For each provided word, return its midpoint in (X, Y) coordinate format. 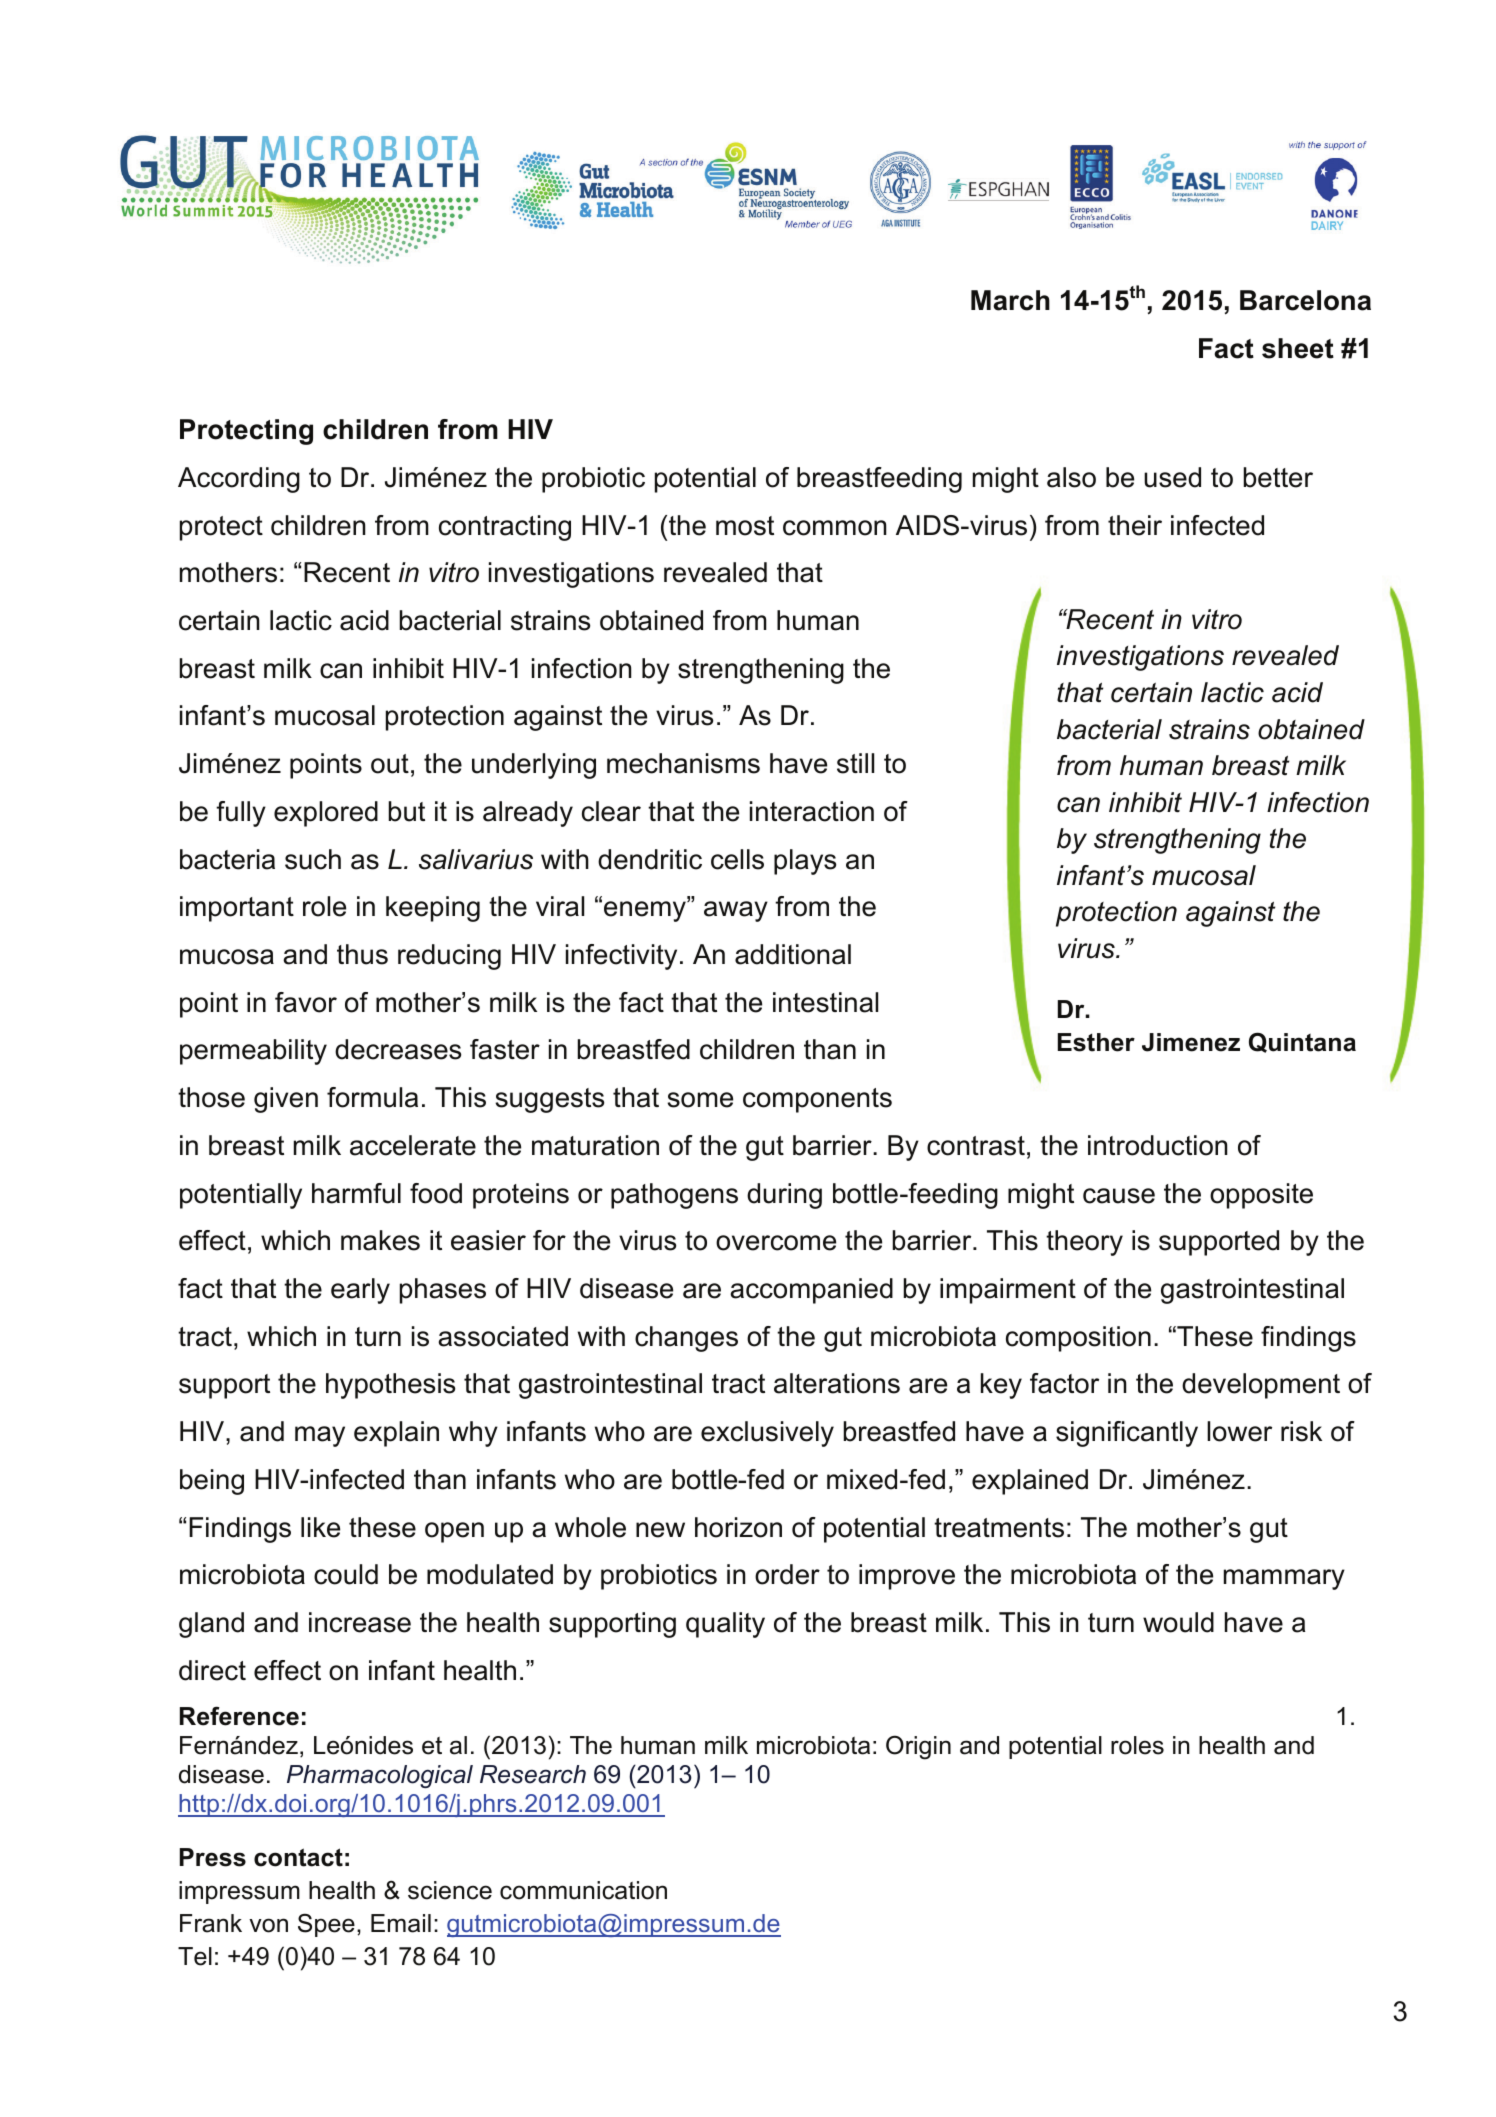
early (360, 1291)
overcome (776, 1243)
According (239, 480)
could (346, 1574)
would (1178, 1622)
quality (725, 1625)
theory (1084, 1243)
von (268, 1925)
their (1135, 525)
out (390, 764)
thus (362, 954)
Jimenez (1191, 1042)
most (745, 526)
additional (793, 954)
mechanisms (683, 763)
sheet (1298, 348)
